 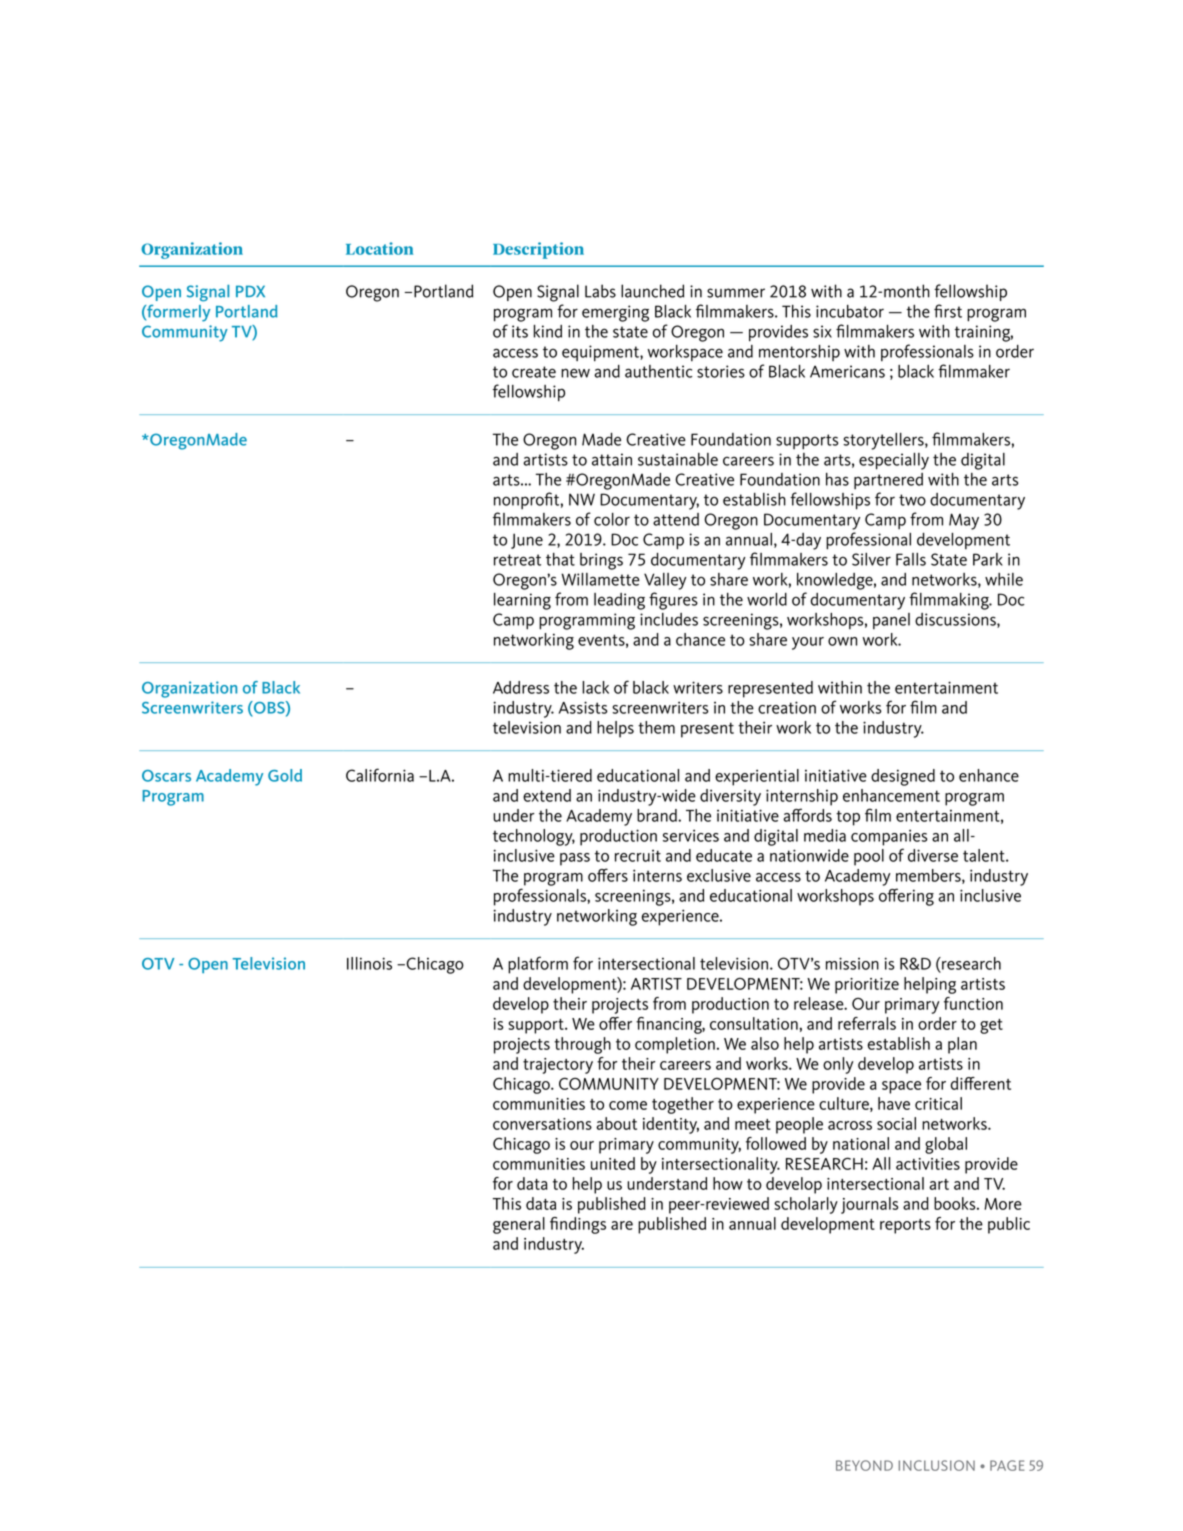 I want to click on reports, so click(x=905, y=1226).
